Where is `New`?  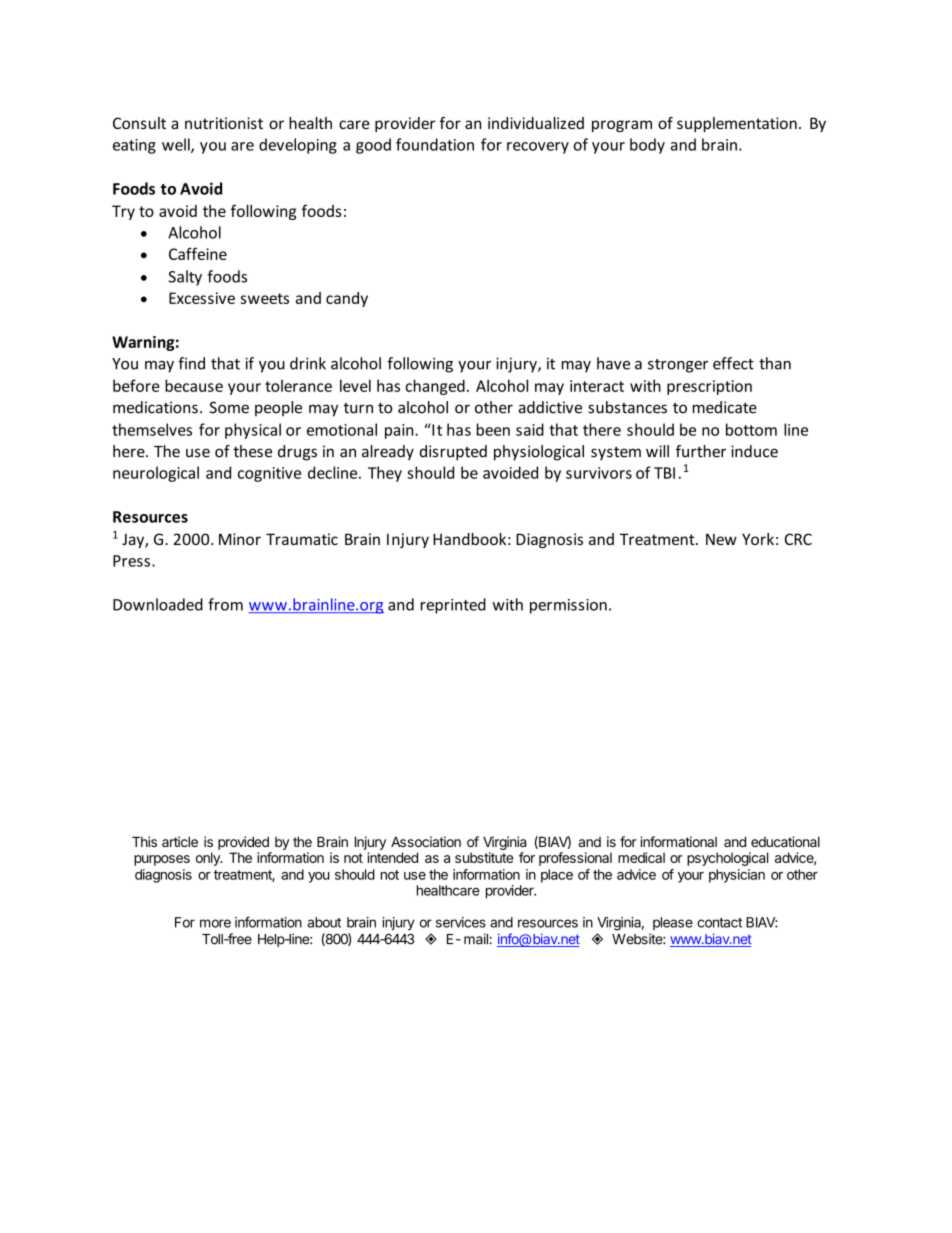 New is located at coordinates (721, 539).
